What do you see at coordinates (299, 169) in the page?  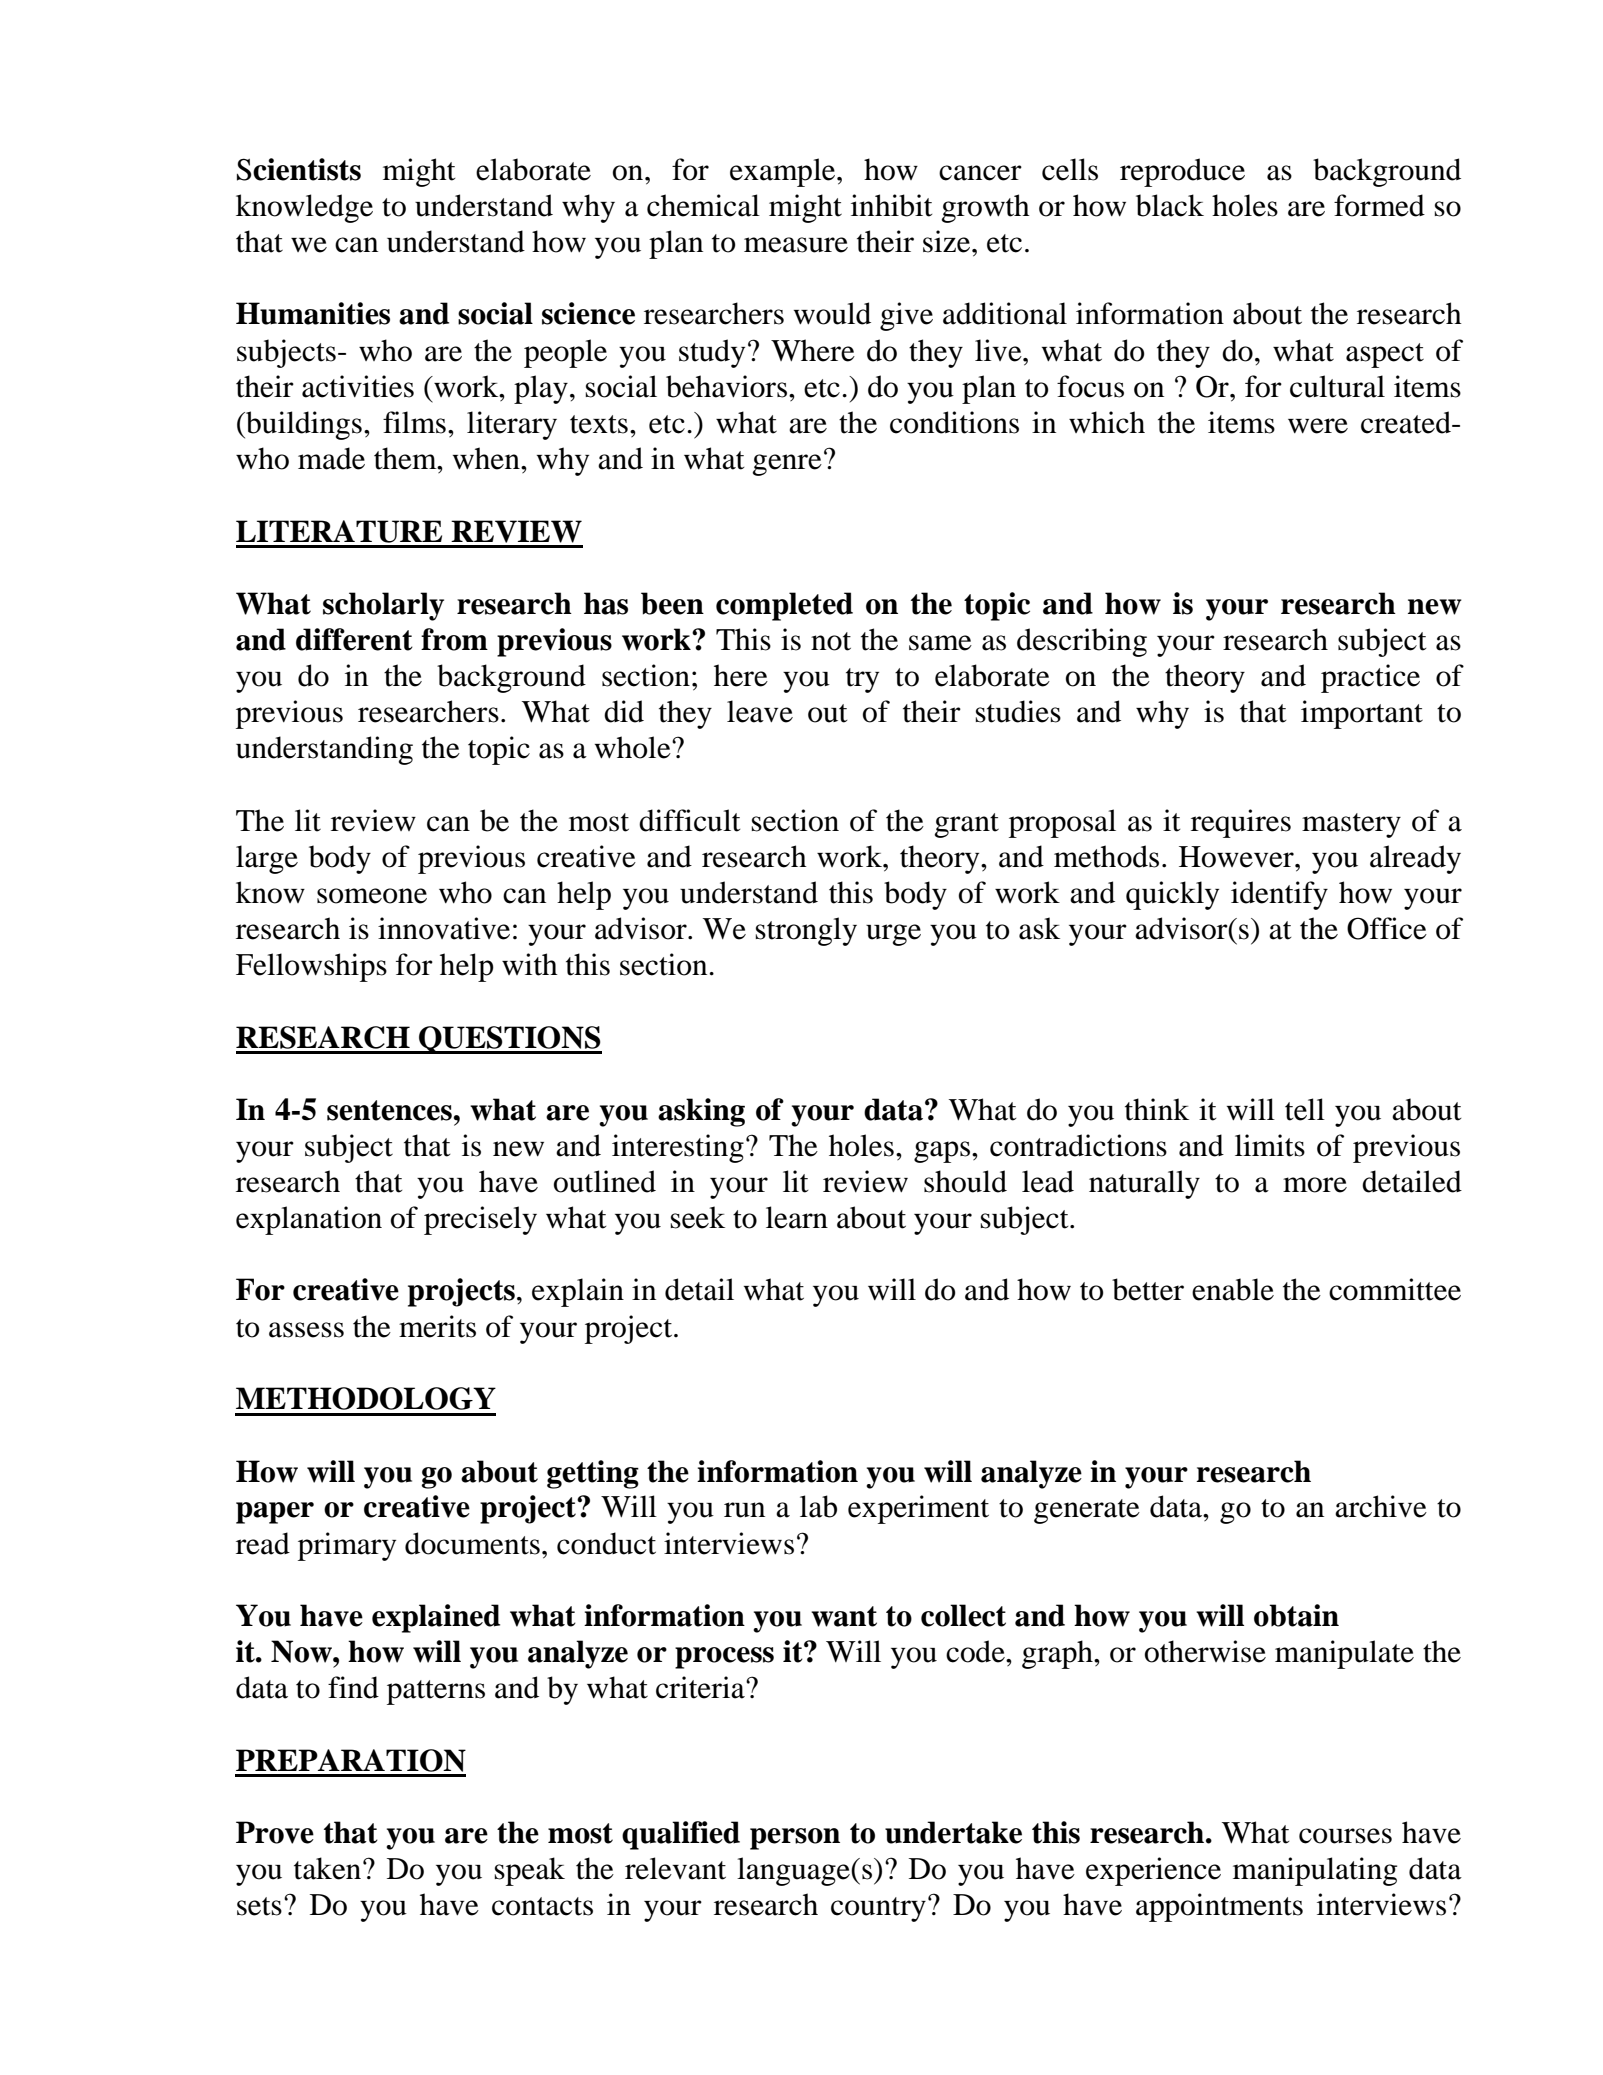 I see `Scientists` at bounding box center [299, 169].
